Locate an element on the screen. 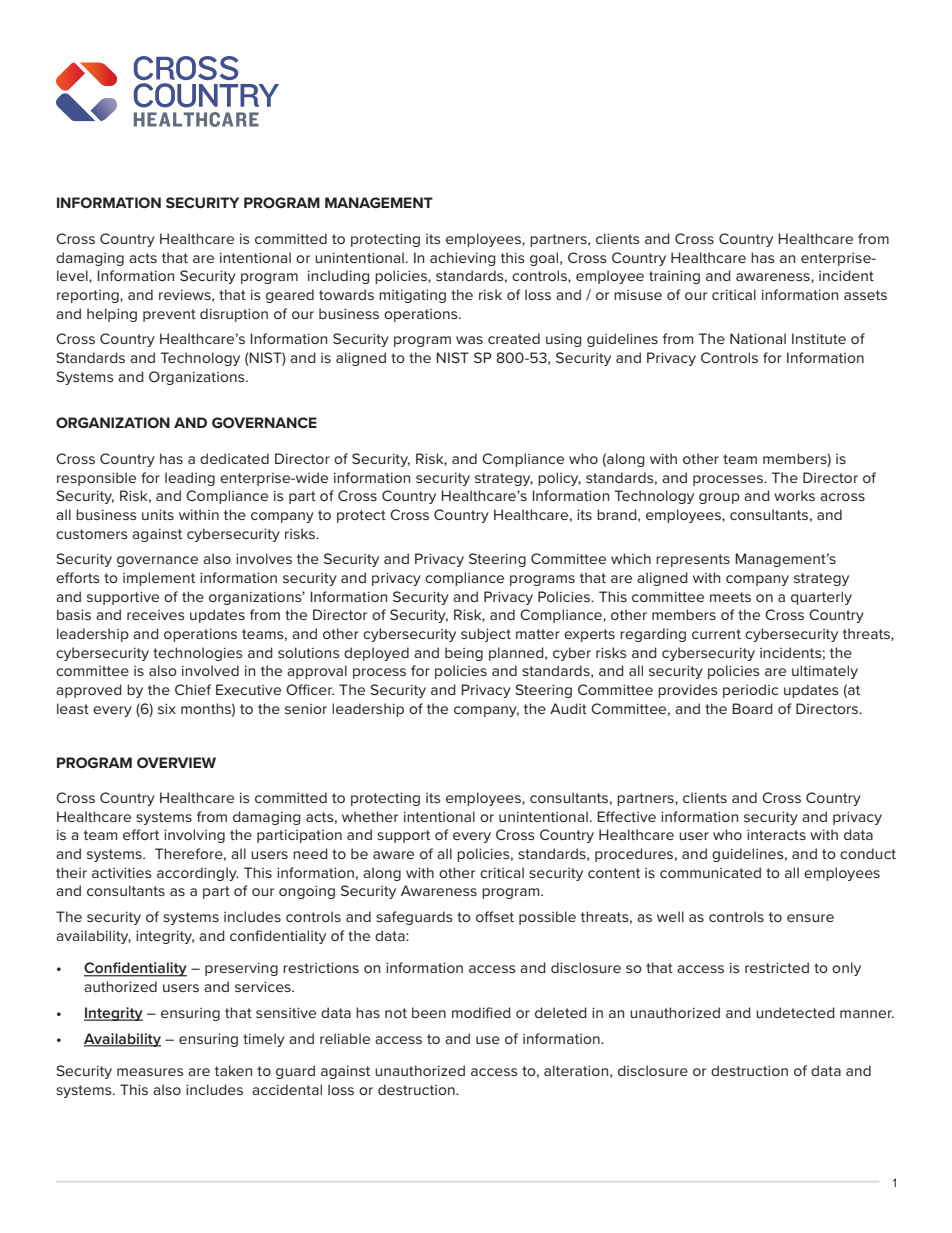 The width and height of the screenshot is (952, 1233). offset is located at coordinates (495, 916).
